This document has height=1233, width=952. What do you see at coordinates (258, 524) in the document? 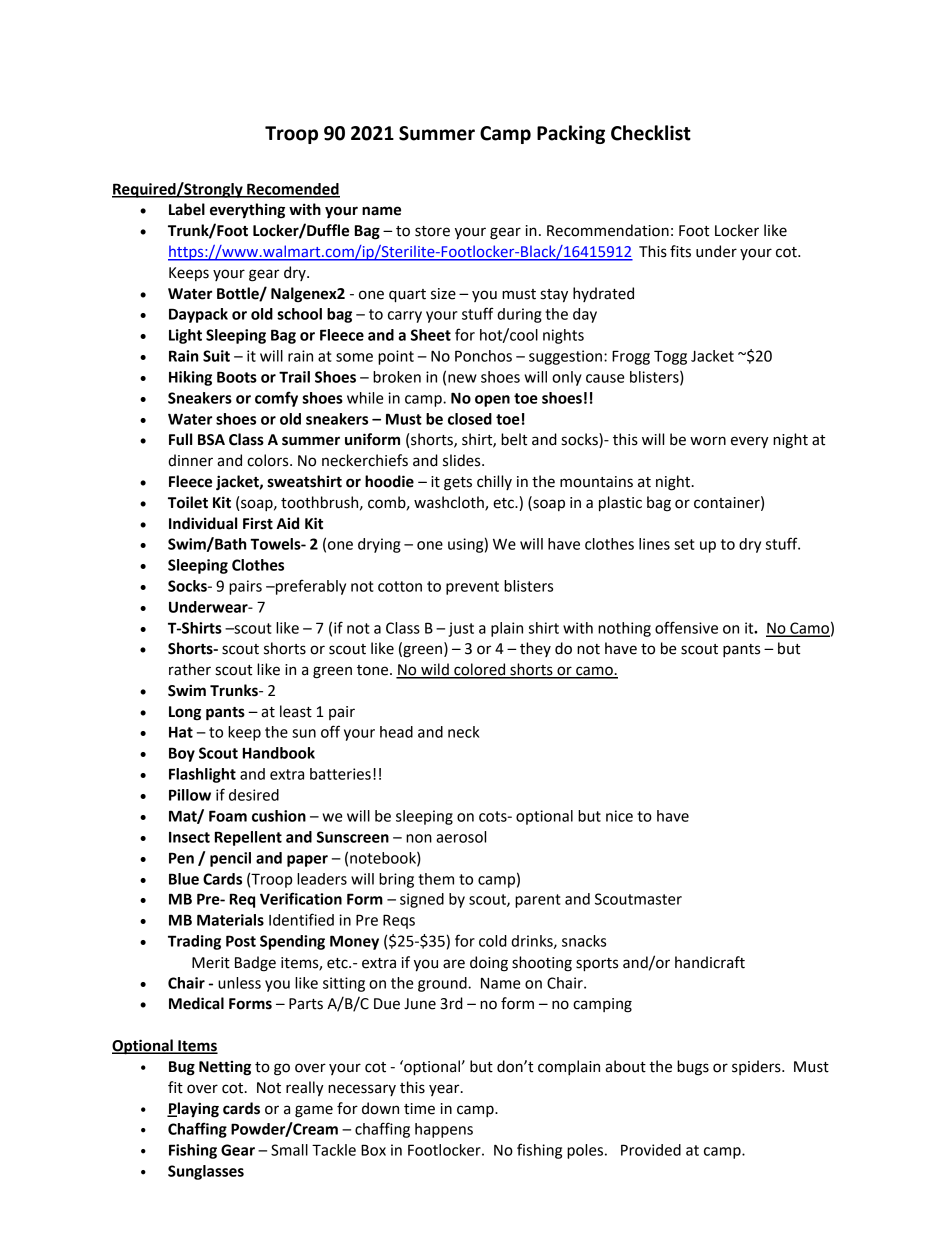
I see `First` at bounding box center [258, 524].
